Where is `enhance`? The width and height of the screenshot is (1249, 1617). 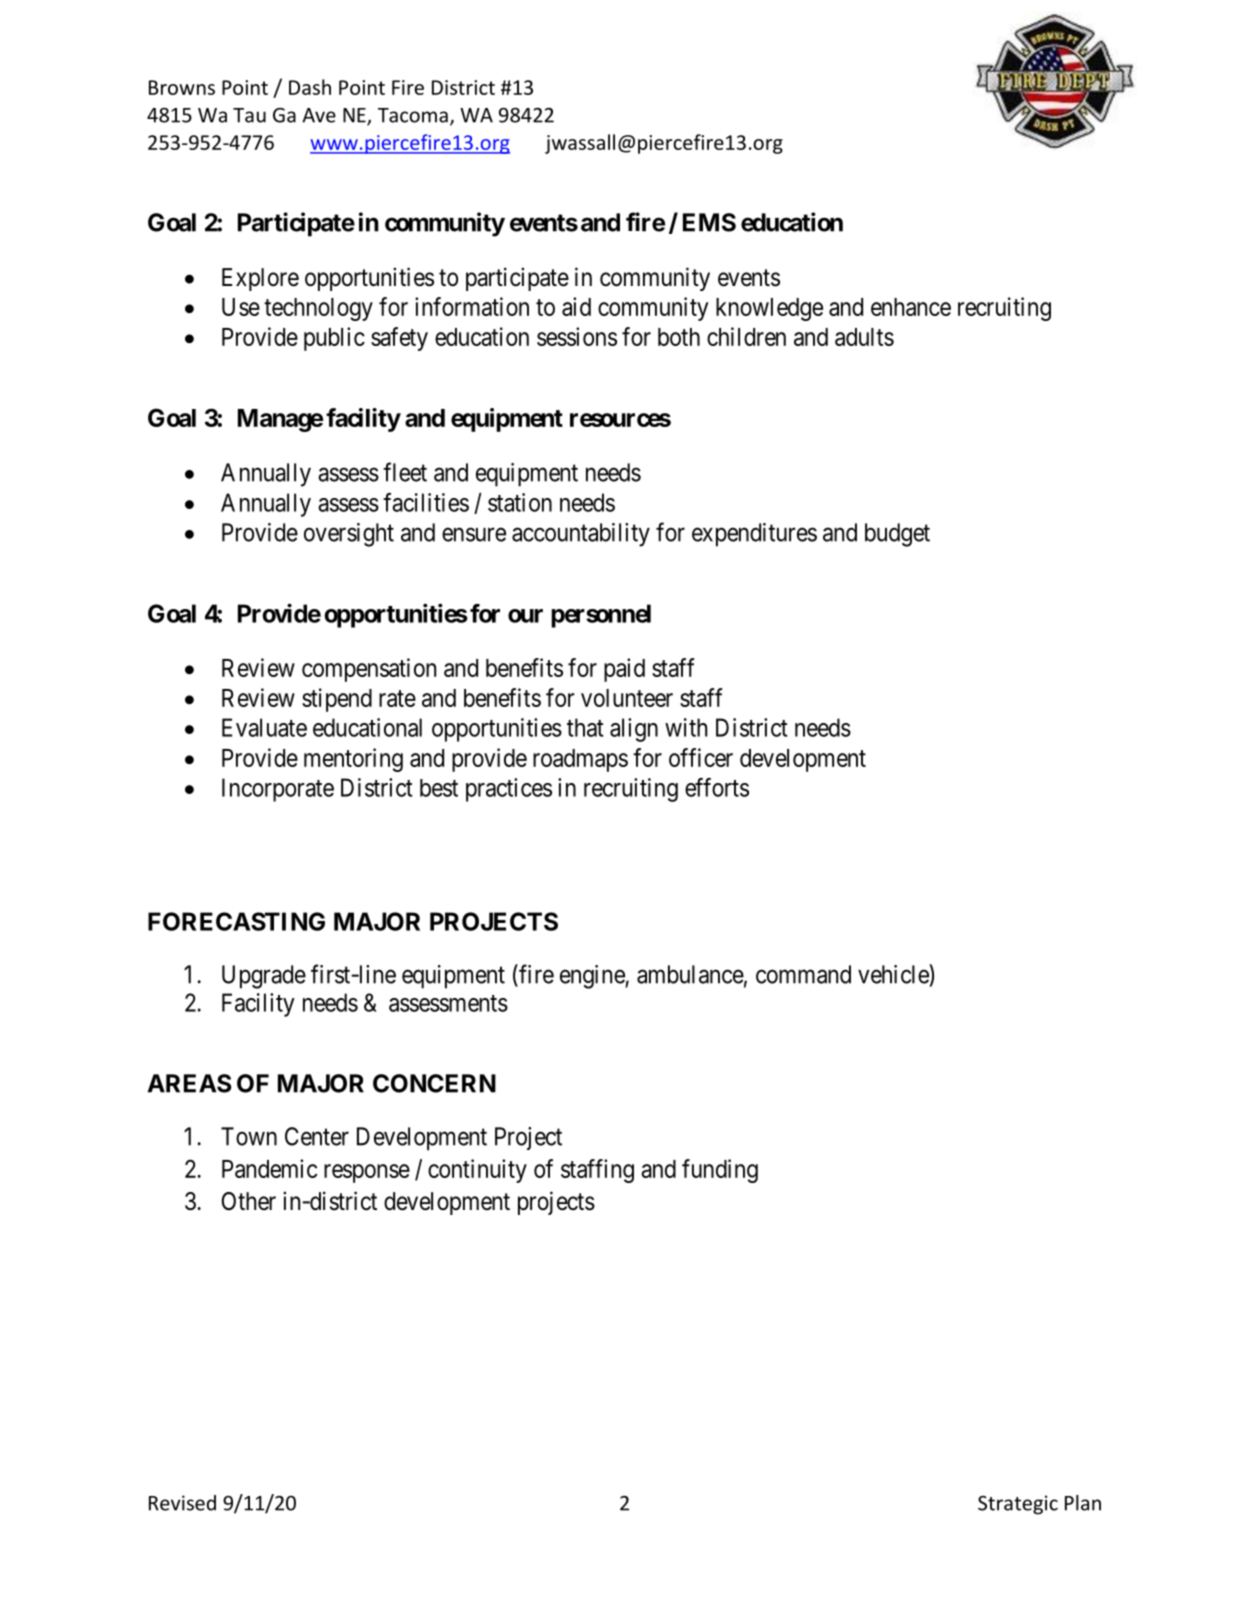 enhance is located at coordinates (911, 307).
